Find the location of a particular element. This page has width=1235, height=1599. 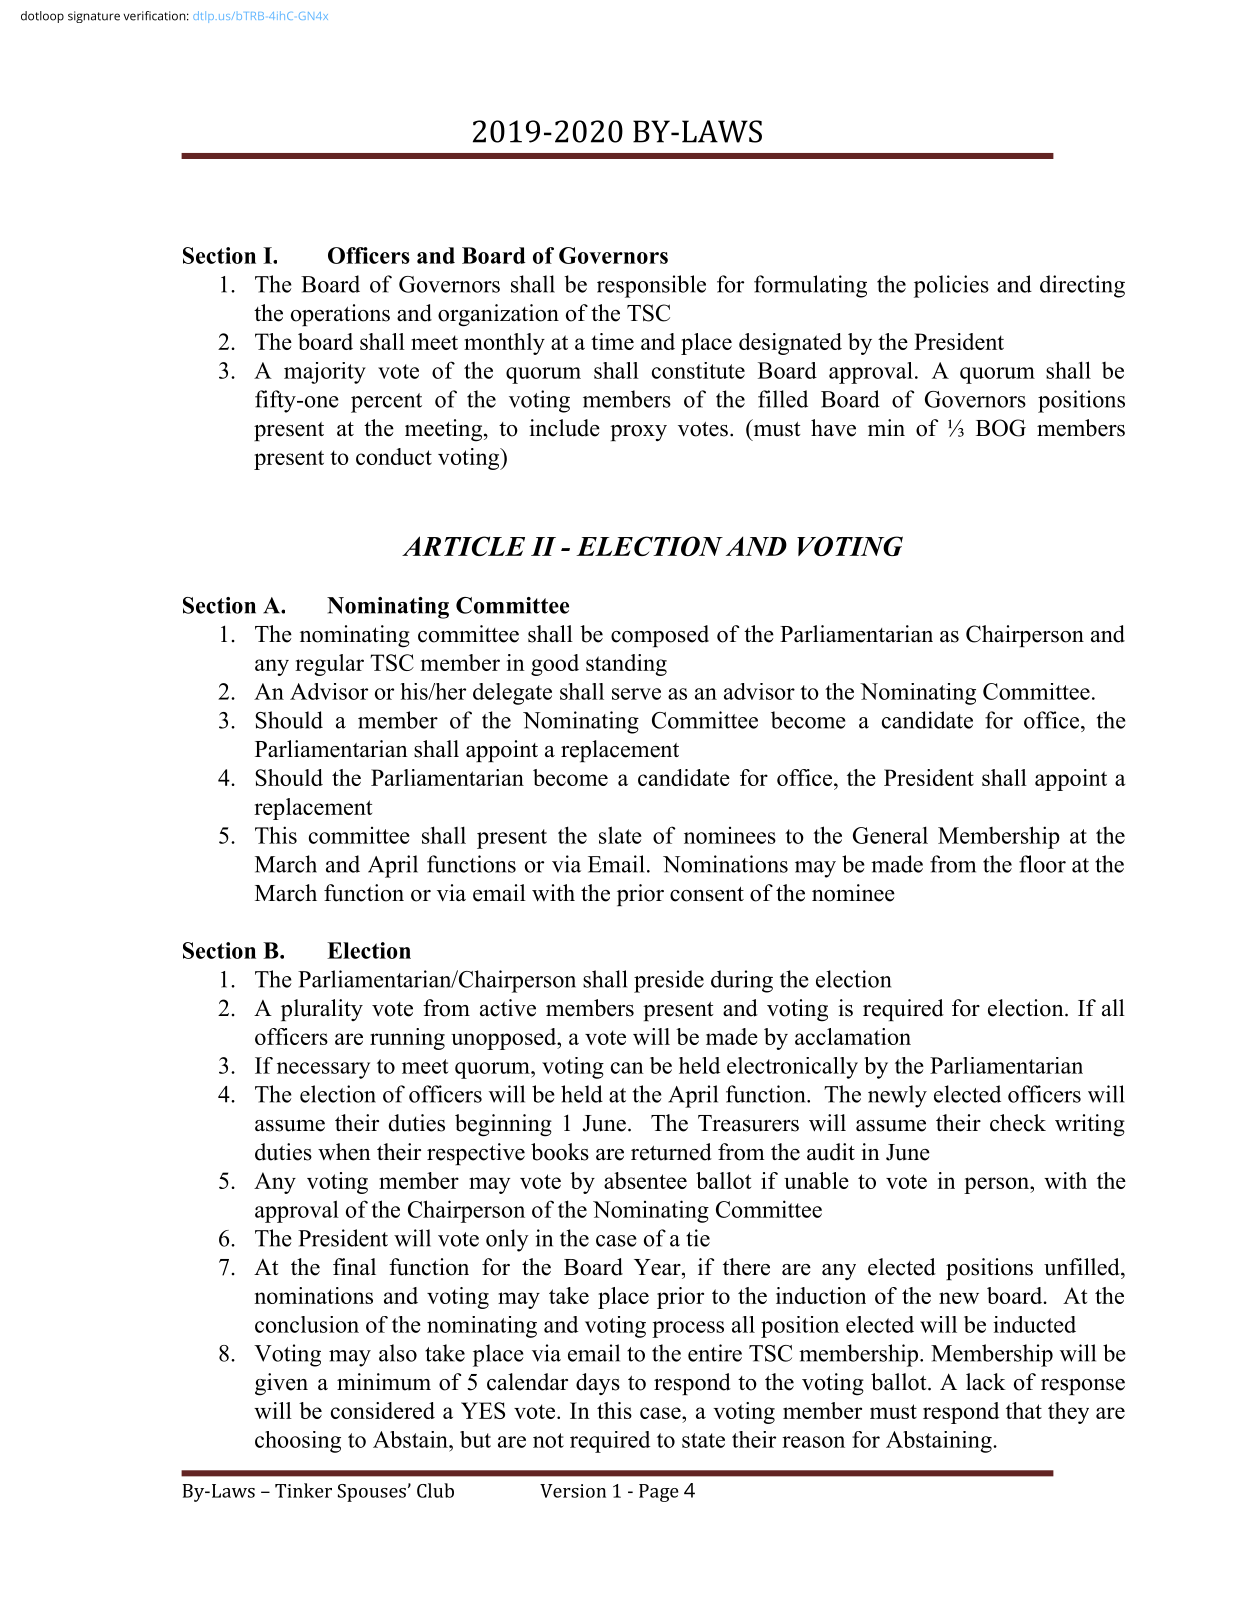

responsible is located at coordinates (651, 286).
